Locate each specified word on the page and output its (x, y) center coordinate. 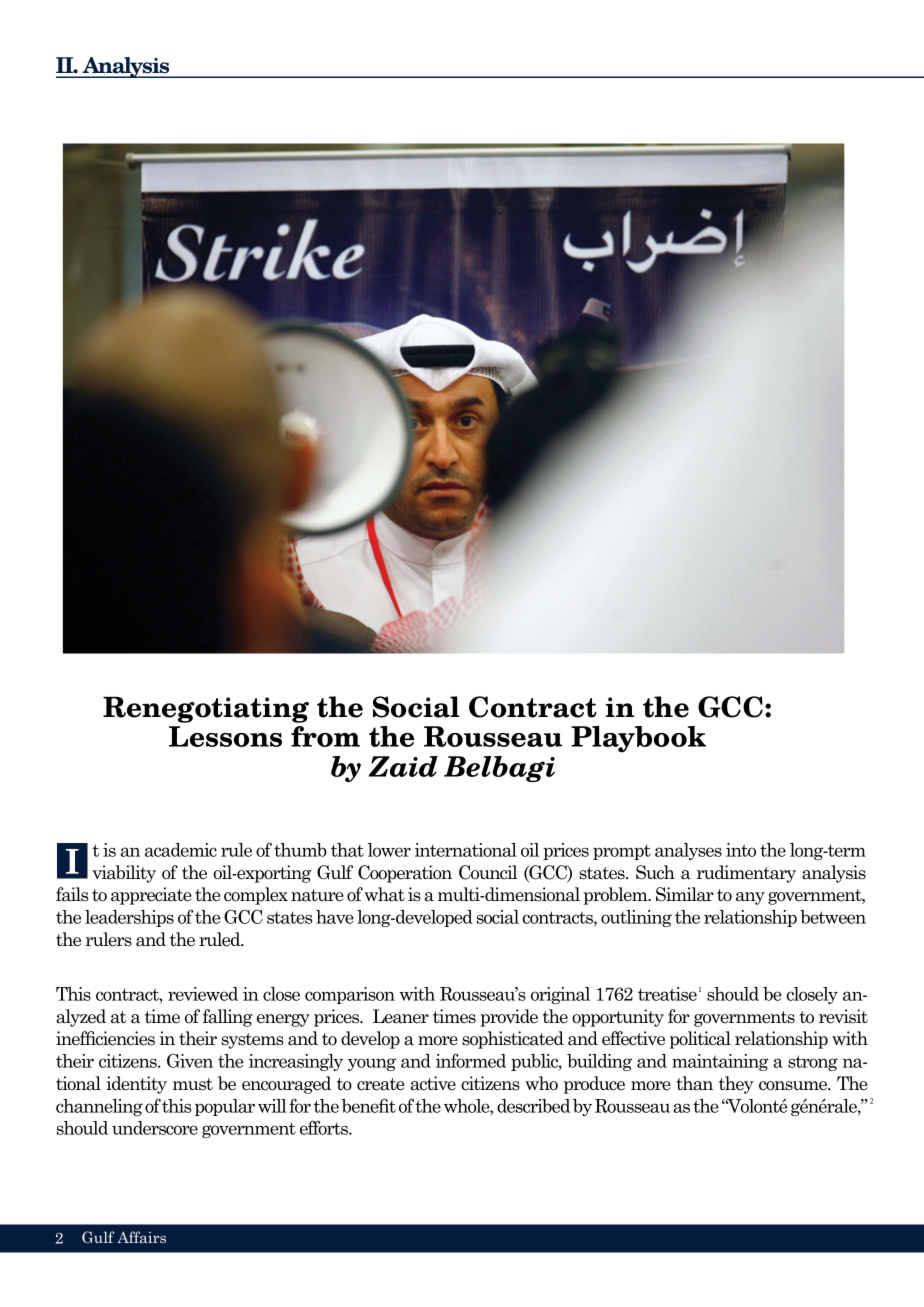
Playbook (638, 739)
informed (471, 1060)
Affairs (141, 1237)
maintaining (720, 1062)
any (750, 898)
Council (488, 872)
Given (190, 1060)
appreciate (151, 896)
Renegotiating (206, 710)
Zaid (403, 766)
